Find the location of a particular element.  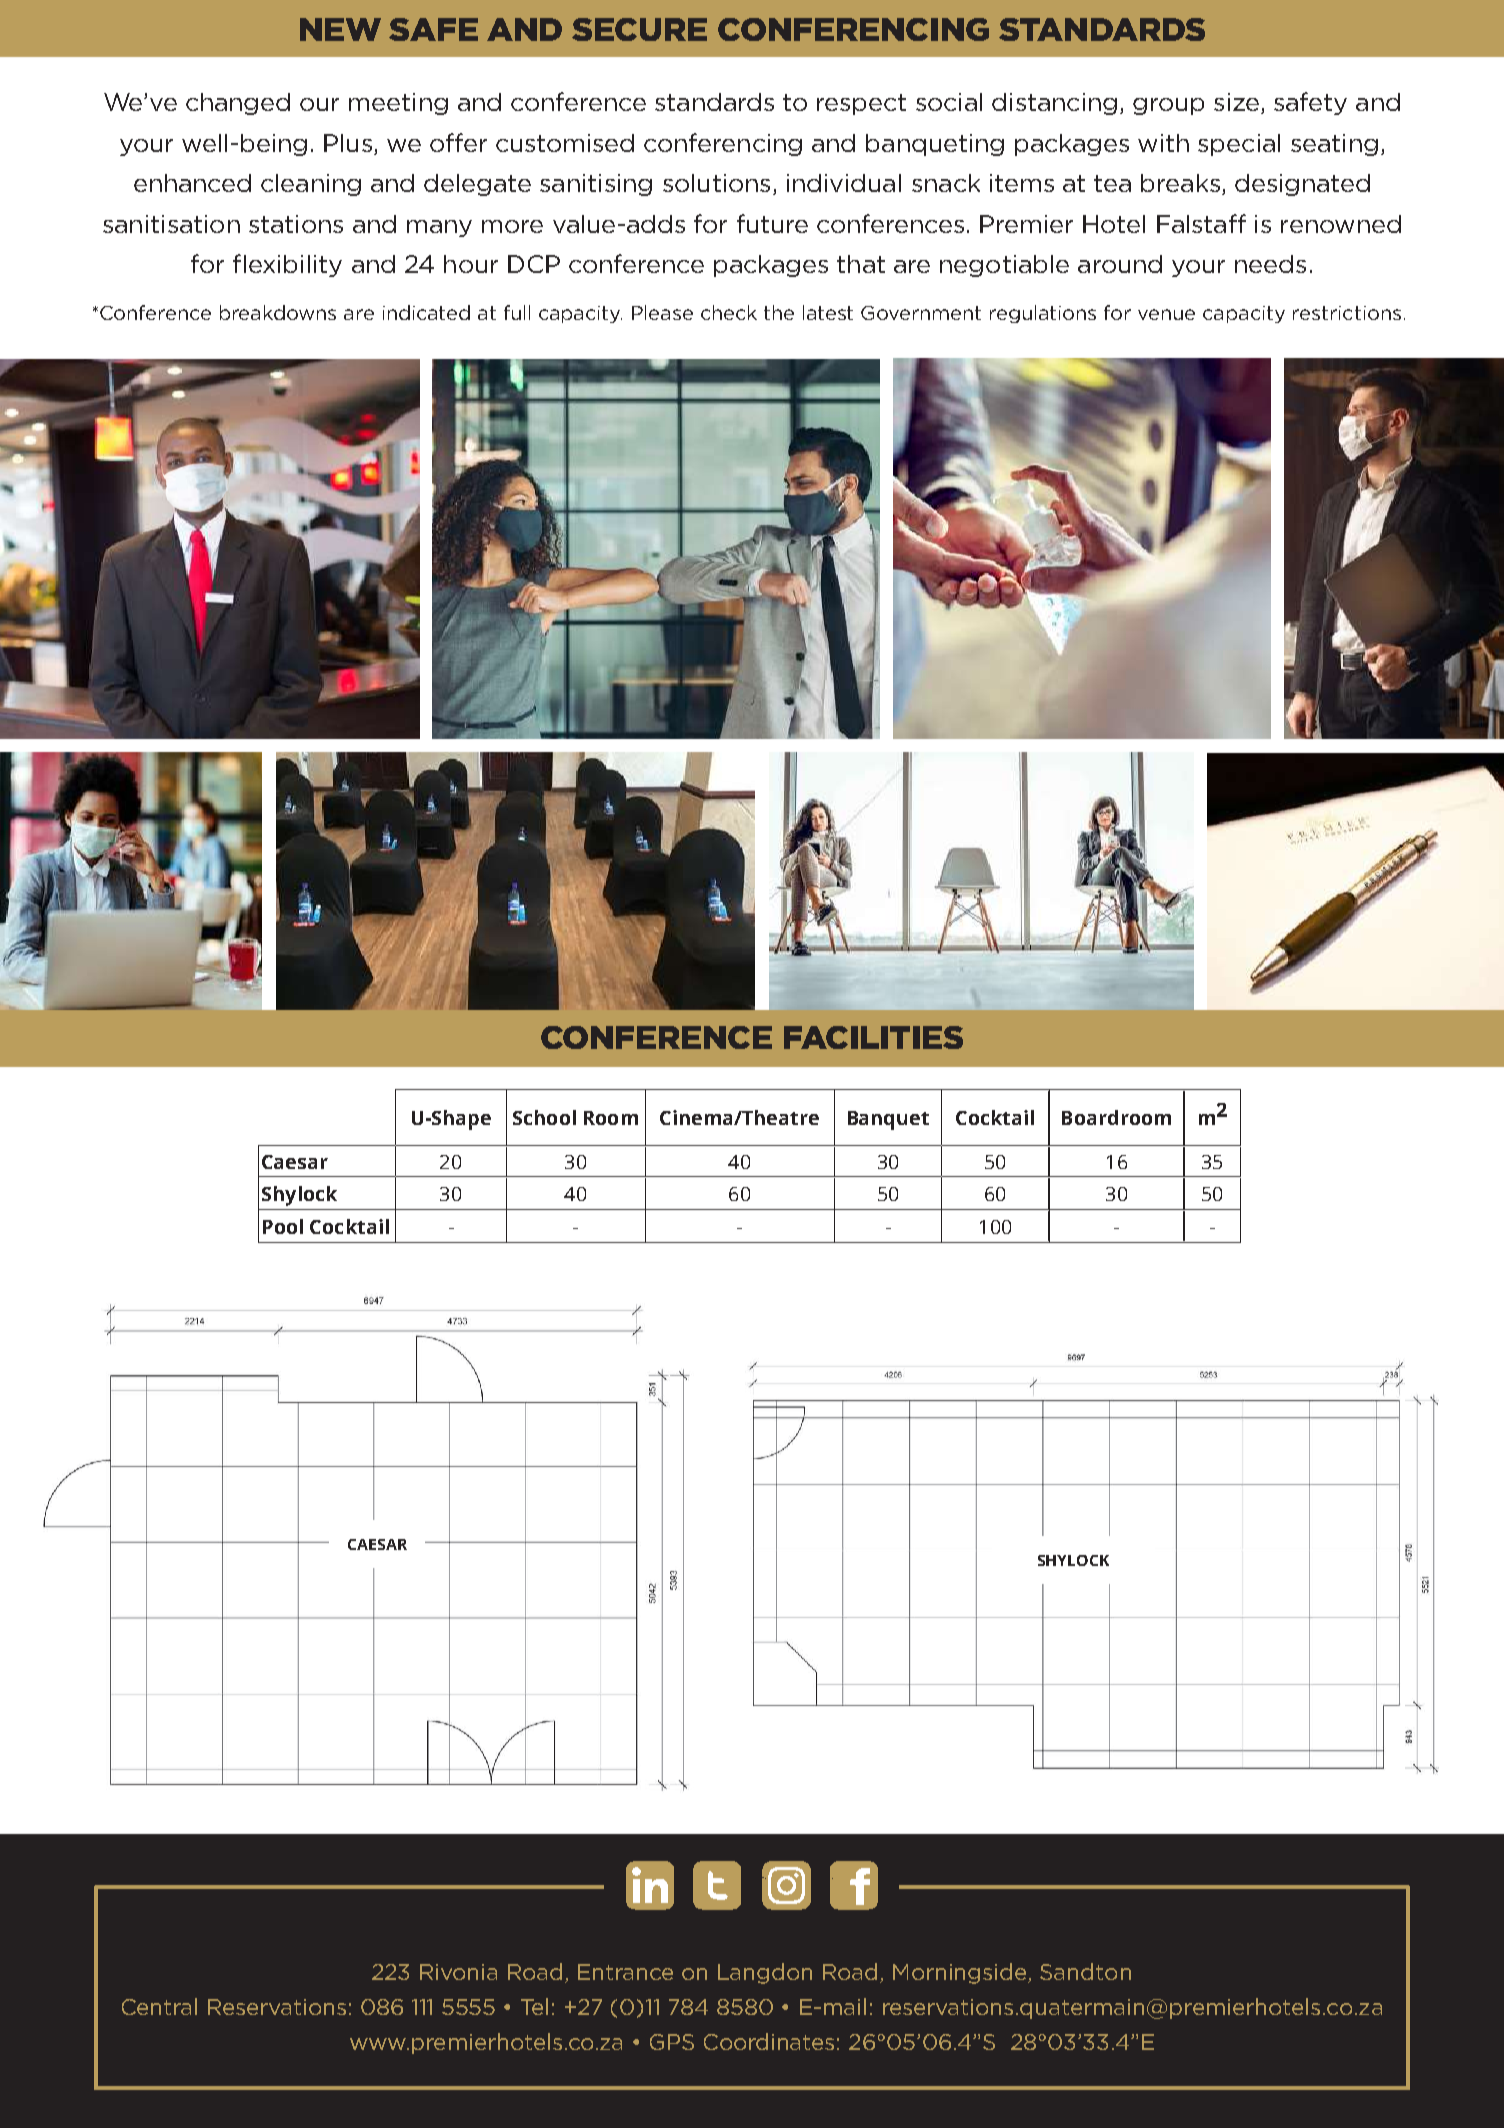

School is located at coordinates (544, 1117).
